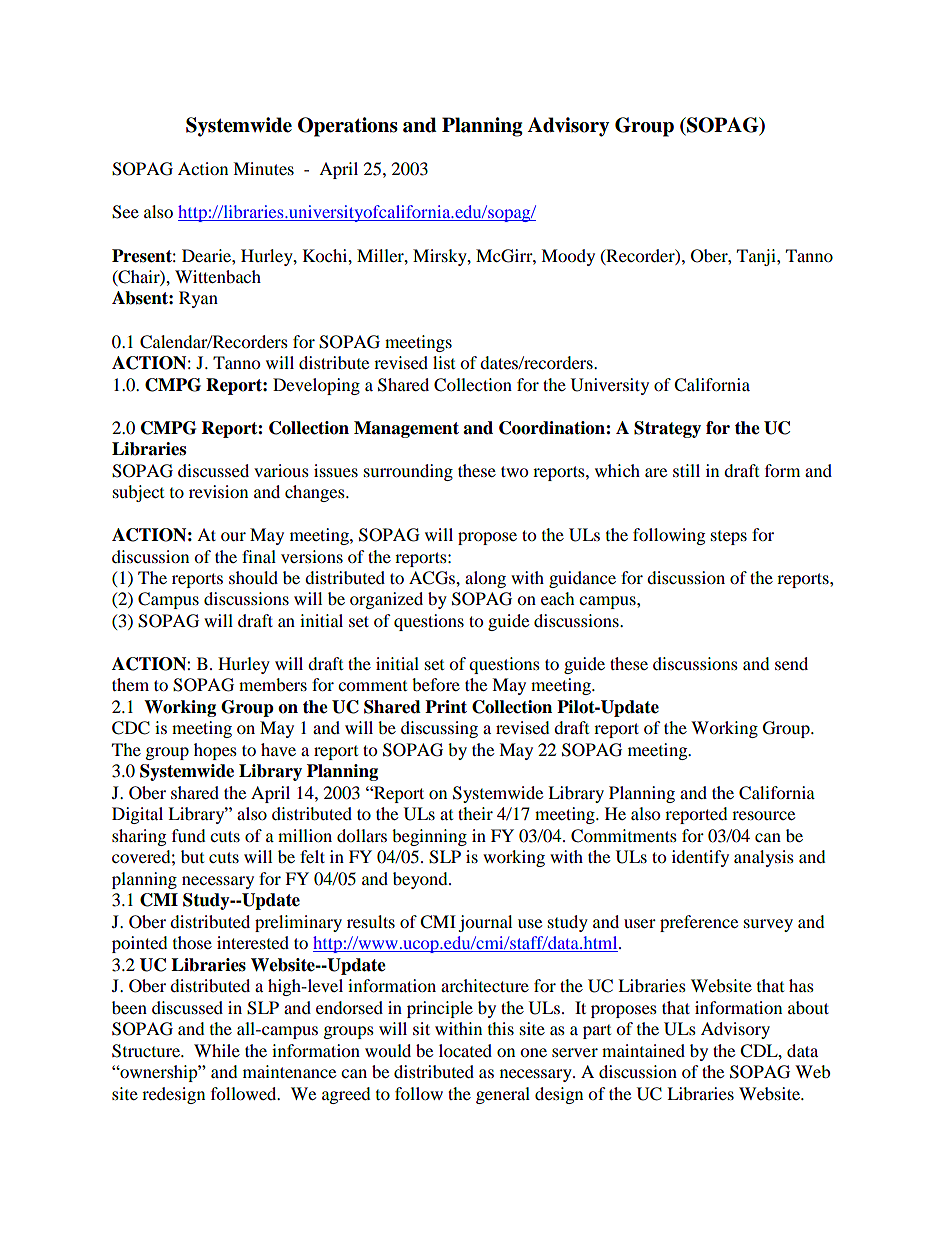  Describe the element at coordinates (465, 1050) in the screenshot. I see `located` at that location.
